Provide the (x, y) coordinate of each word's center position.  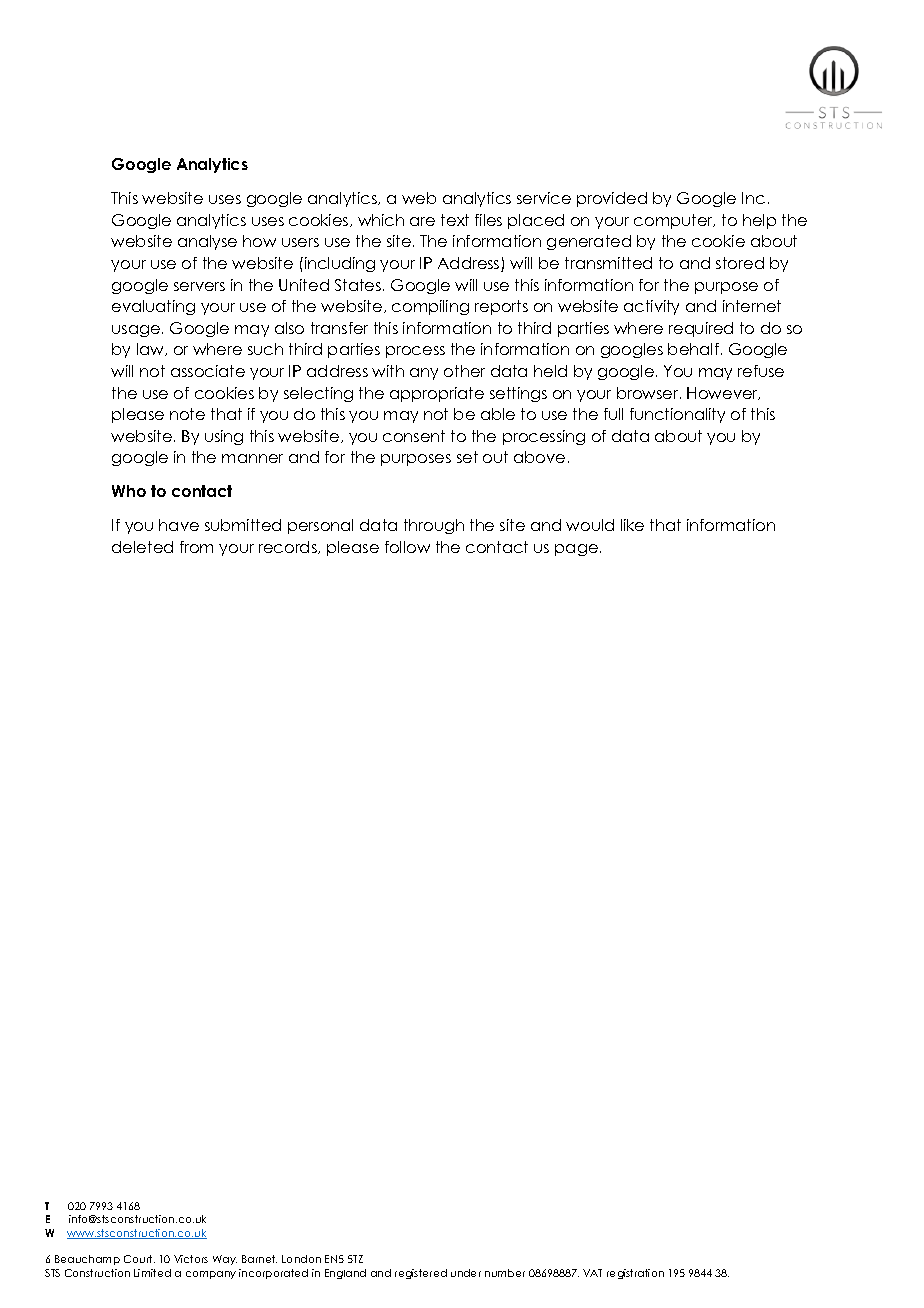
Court (139, 1259)
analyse (207, 242)
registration (635, 1274)
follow (407, 547)
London (301, 1259)
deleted (142, 547)
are (422, 221)
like (632, 525)
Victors (191, 1259)
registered (421, 1274)
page (576, 550)
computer (674, 221)
